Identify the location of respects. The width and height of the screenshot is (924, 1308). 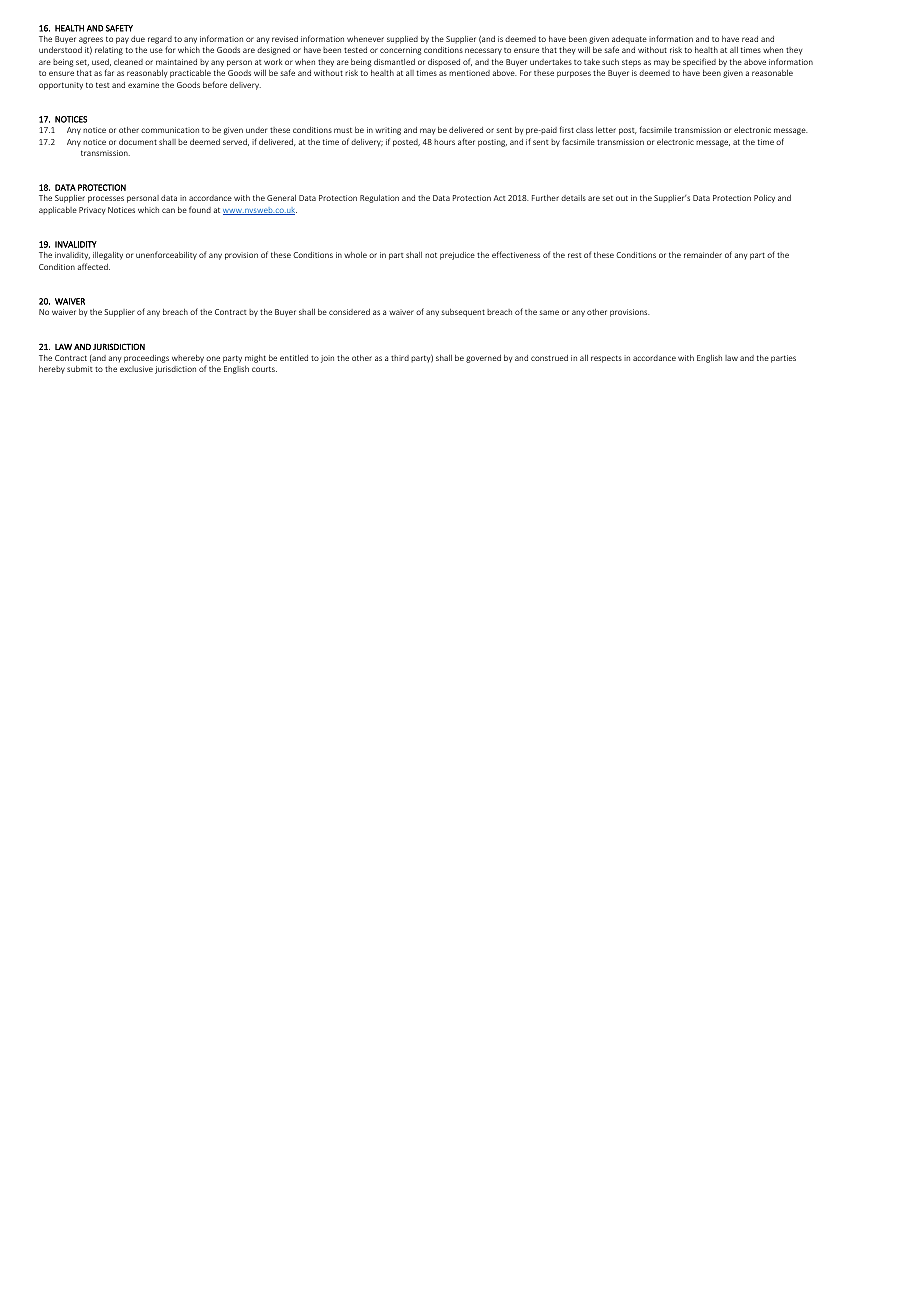
(606, 359).
